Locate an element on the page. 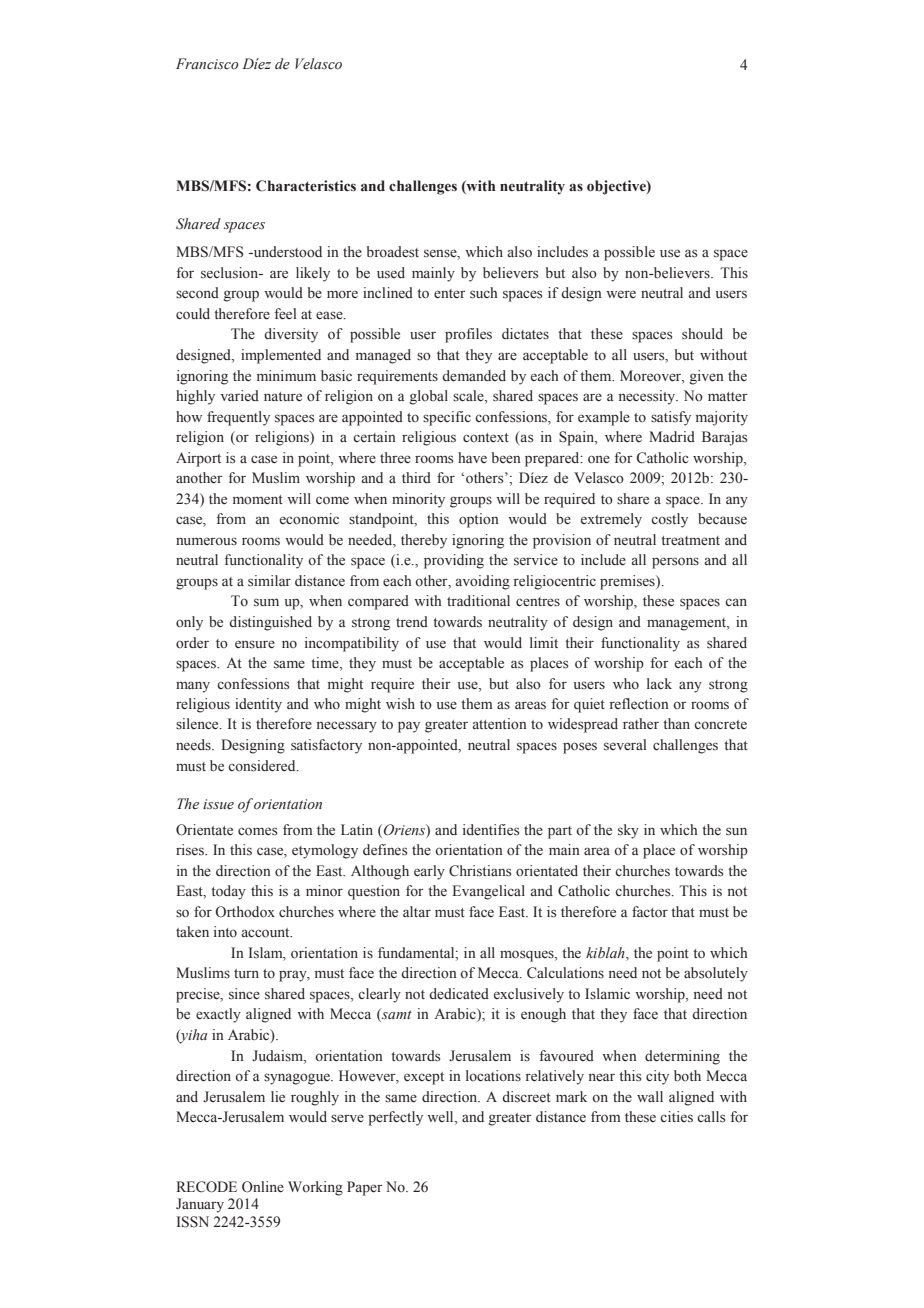  Francisco is located at coordinates (207, 64).
